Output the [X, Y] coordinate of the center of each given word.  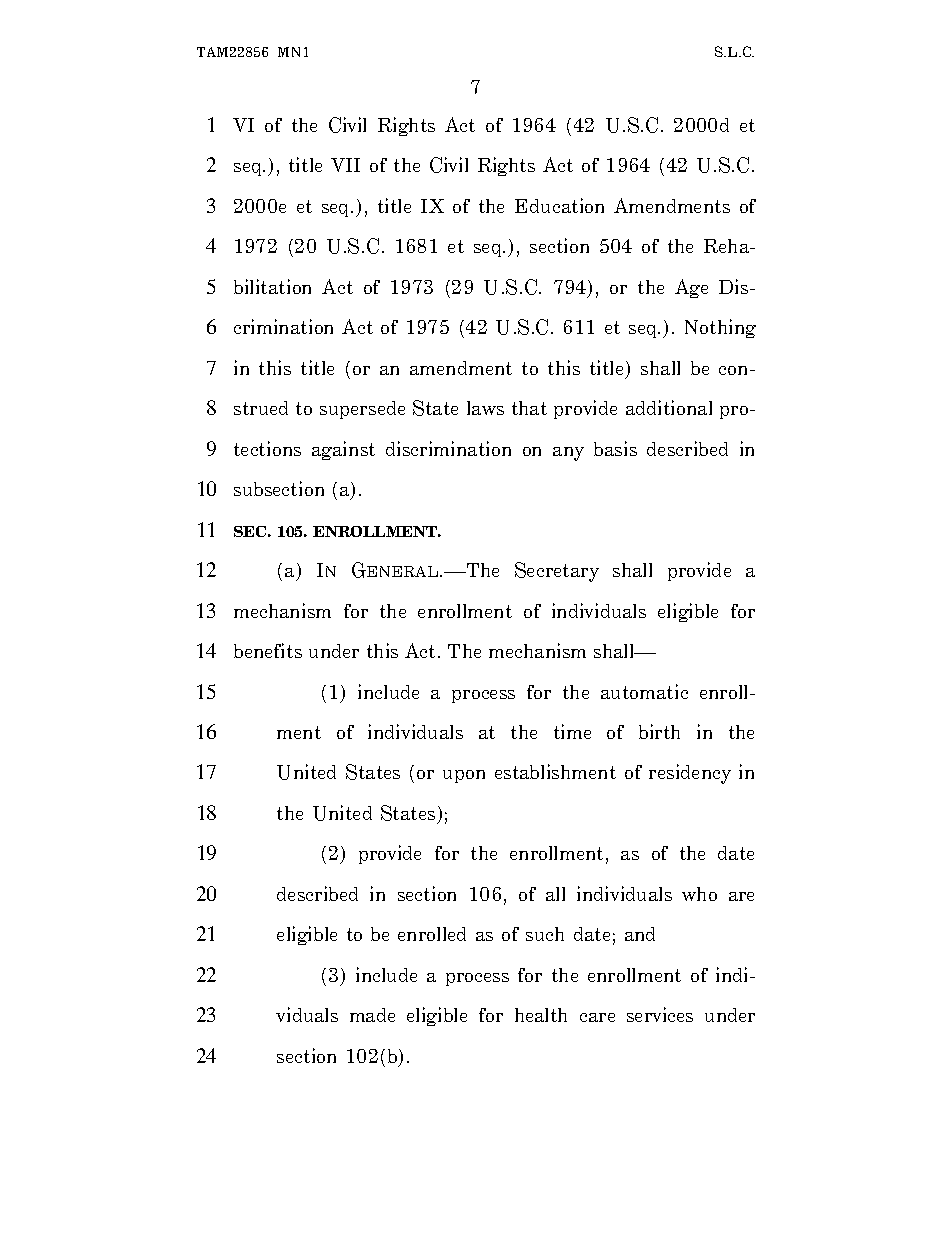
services [660, 1014]
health [541, 1015]
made [372, 1015]
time [572, 731]
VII [345, 165]
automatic [644, 691]
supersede [362, 410]
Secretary [557, 572]
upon [464, 776]
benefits [268, 650]
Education [559, 205]
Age [691, 288]
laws [485, 408]
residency [690, 774]
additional [669, 407]
